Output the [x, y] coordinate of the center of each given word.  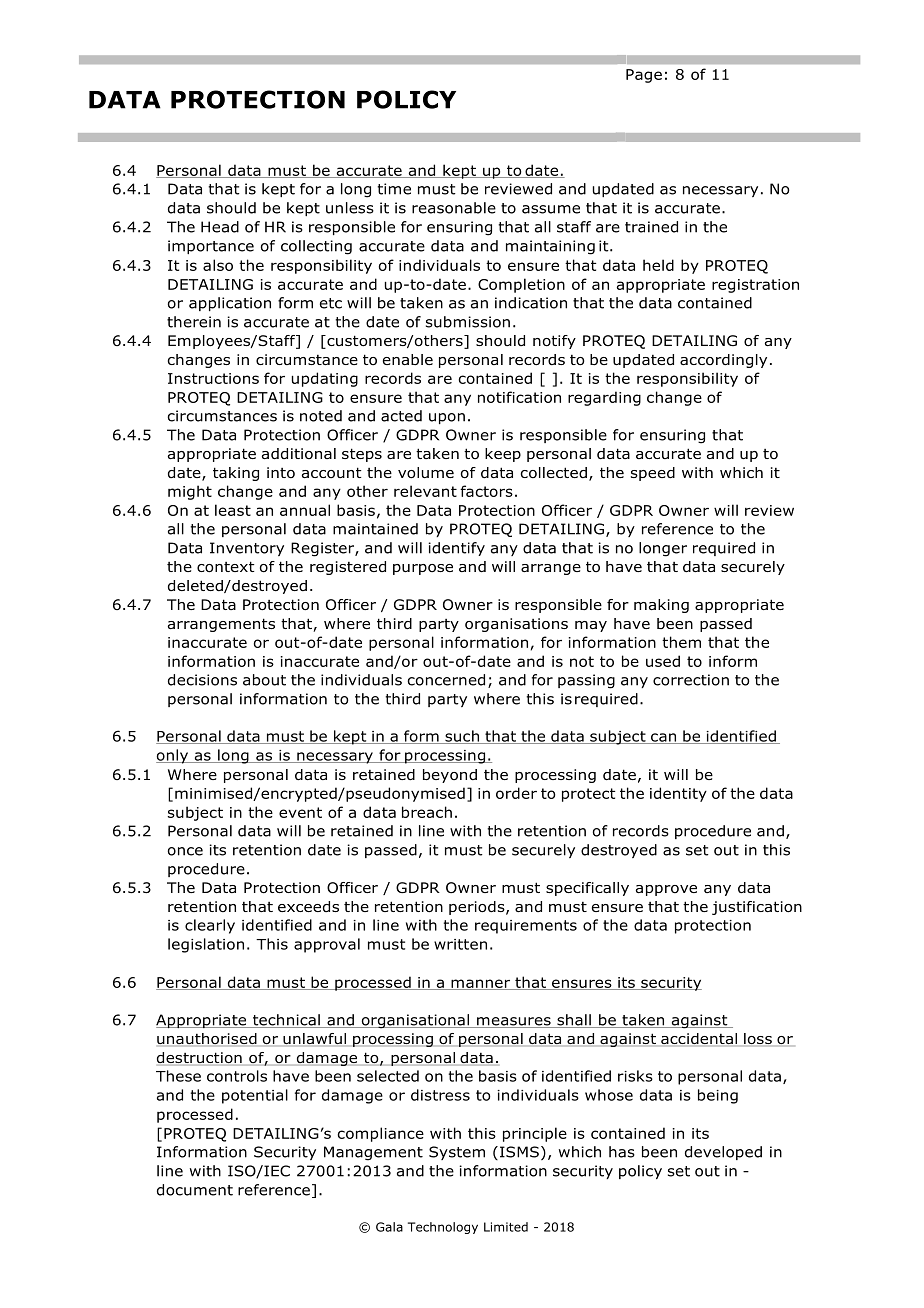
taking [236, 474]
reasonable [454, 208]
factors [486, 491]
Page [644, 76]
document [195, 1190]
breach [427, 812]
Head [220, 227]
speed [653, 474]
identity [678, 794]
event [300, 812]
